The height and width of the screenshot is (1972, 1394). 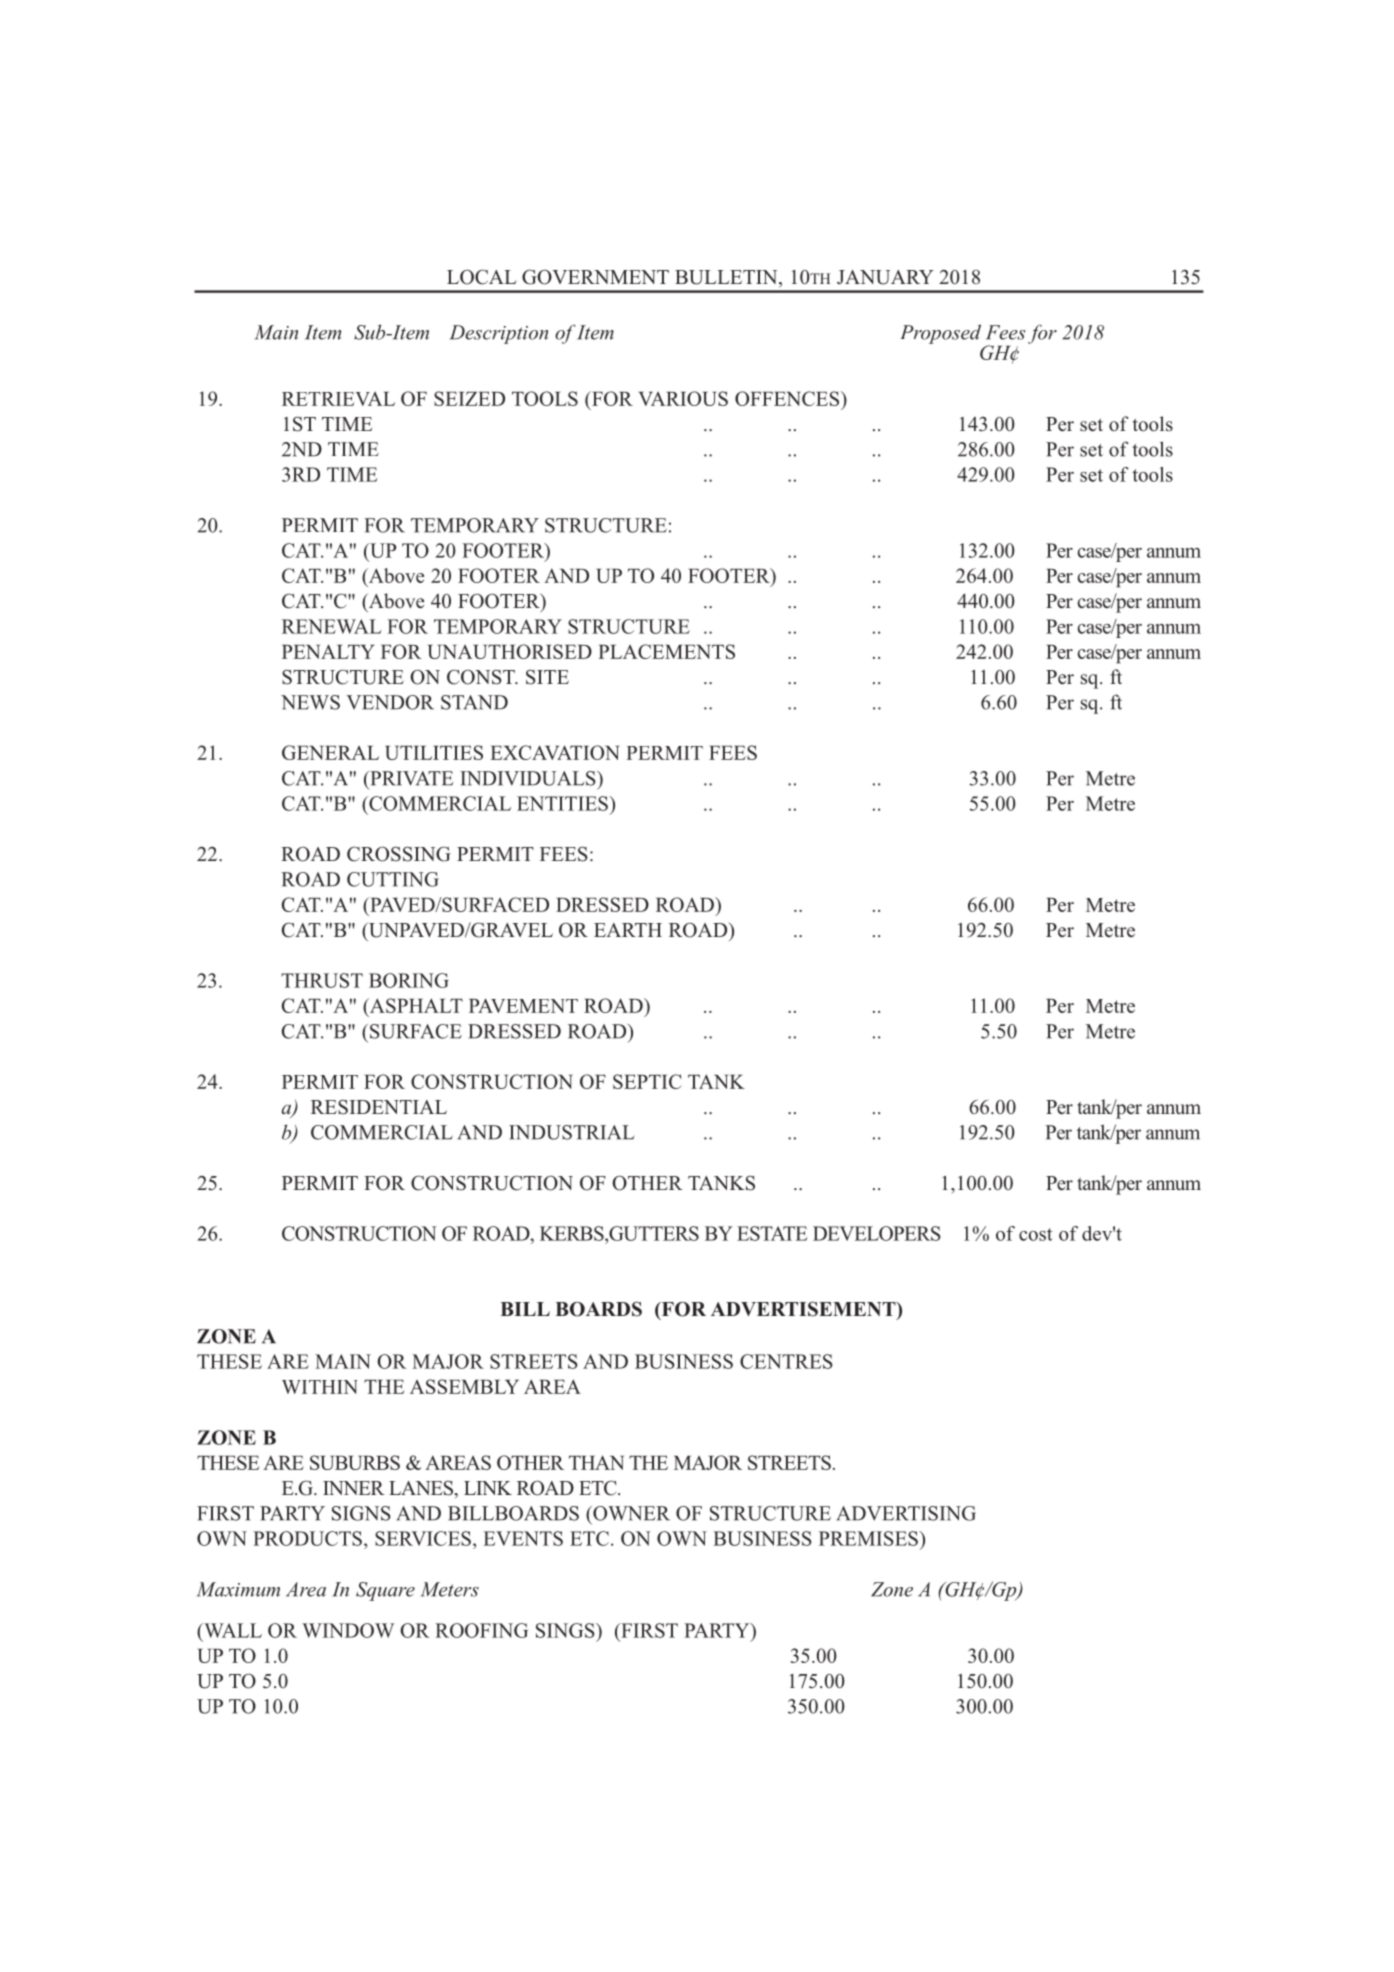 I want to click on RETRIEVAL, so click(x=338, y=399).
